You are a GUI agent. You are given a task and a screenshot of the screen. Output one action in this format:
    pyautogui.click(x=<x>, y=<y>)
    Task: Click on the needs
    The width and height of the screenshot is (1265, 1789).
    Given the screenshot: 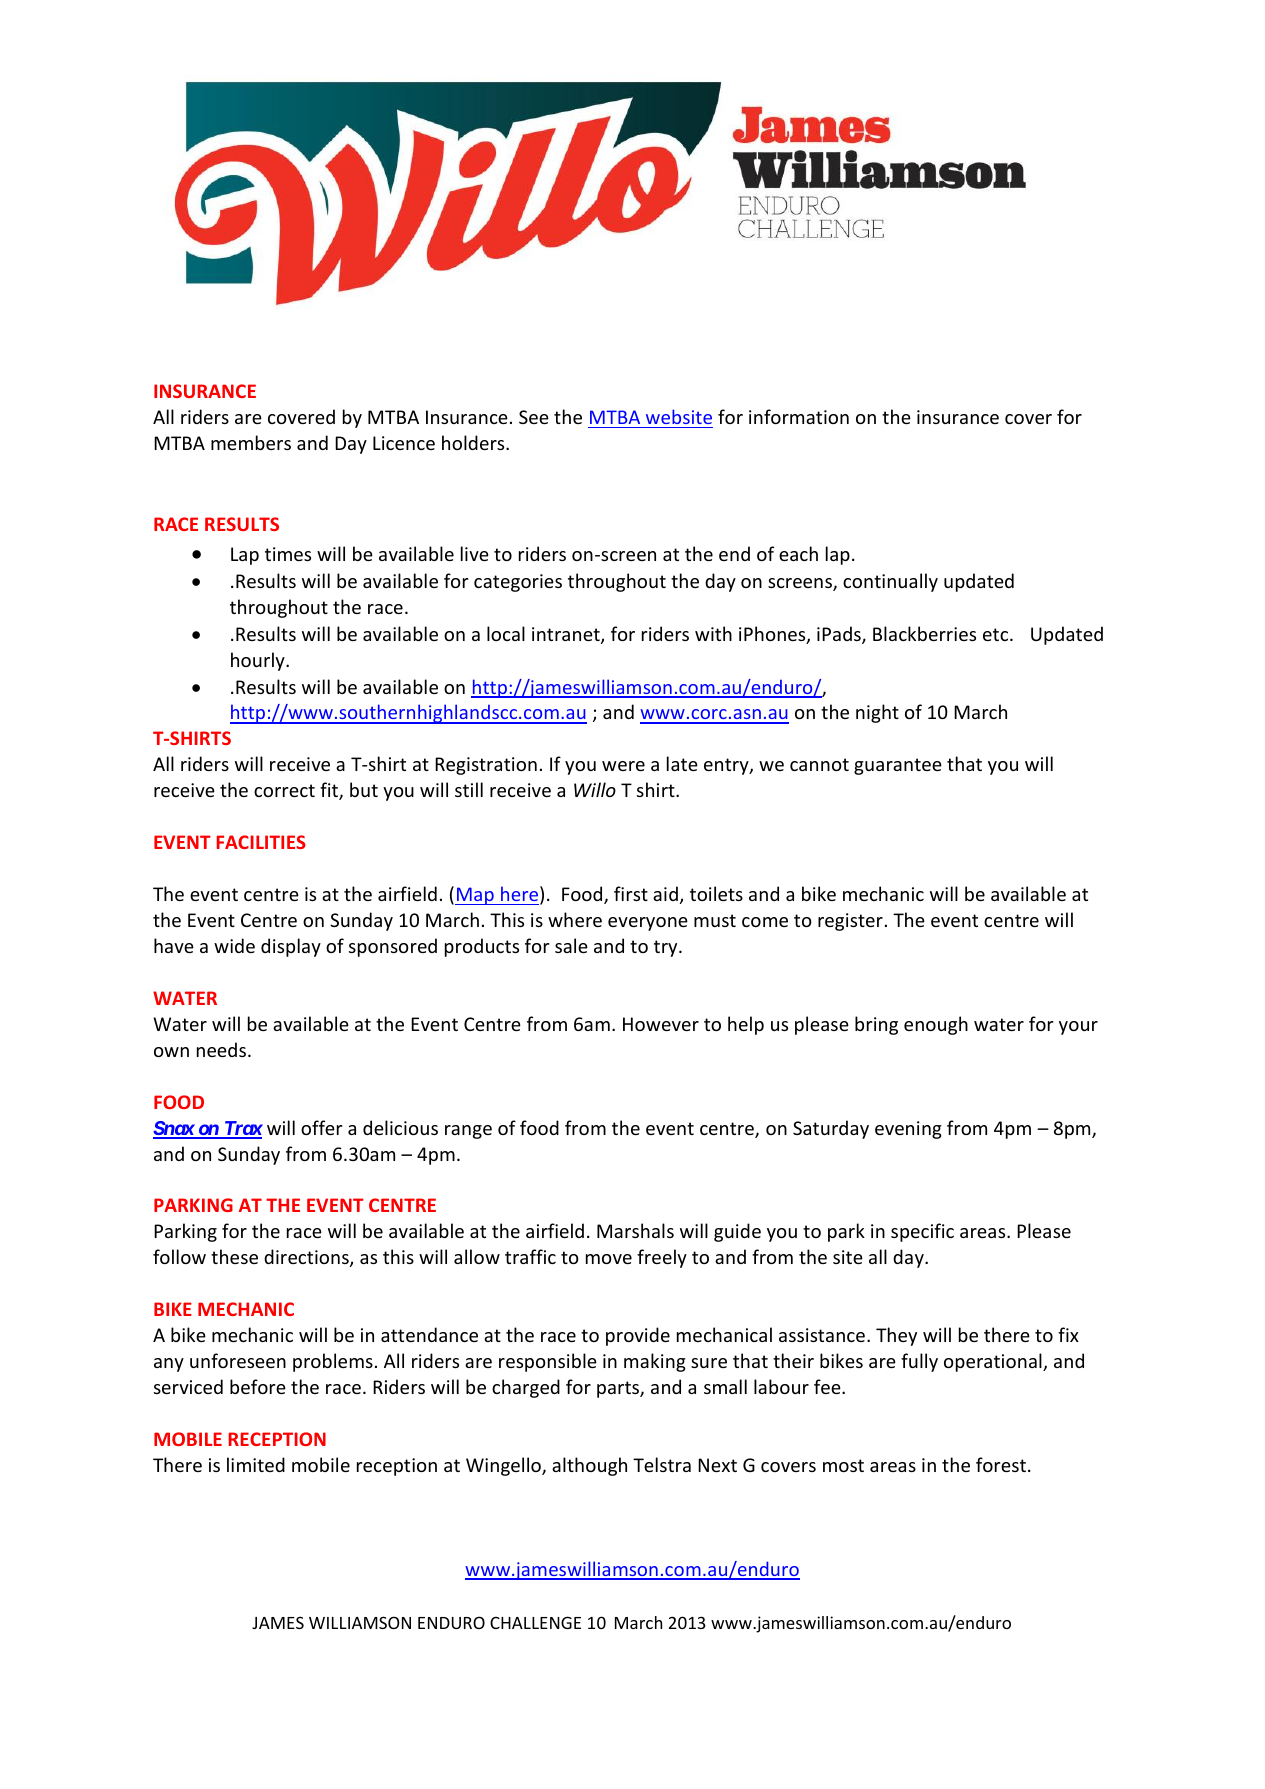 What is the action you would take?
    pyautogui.click(x=223, y=1049)
